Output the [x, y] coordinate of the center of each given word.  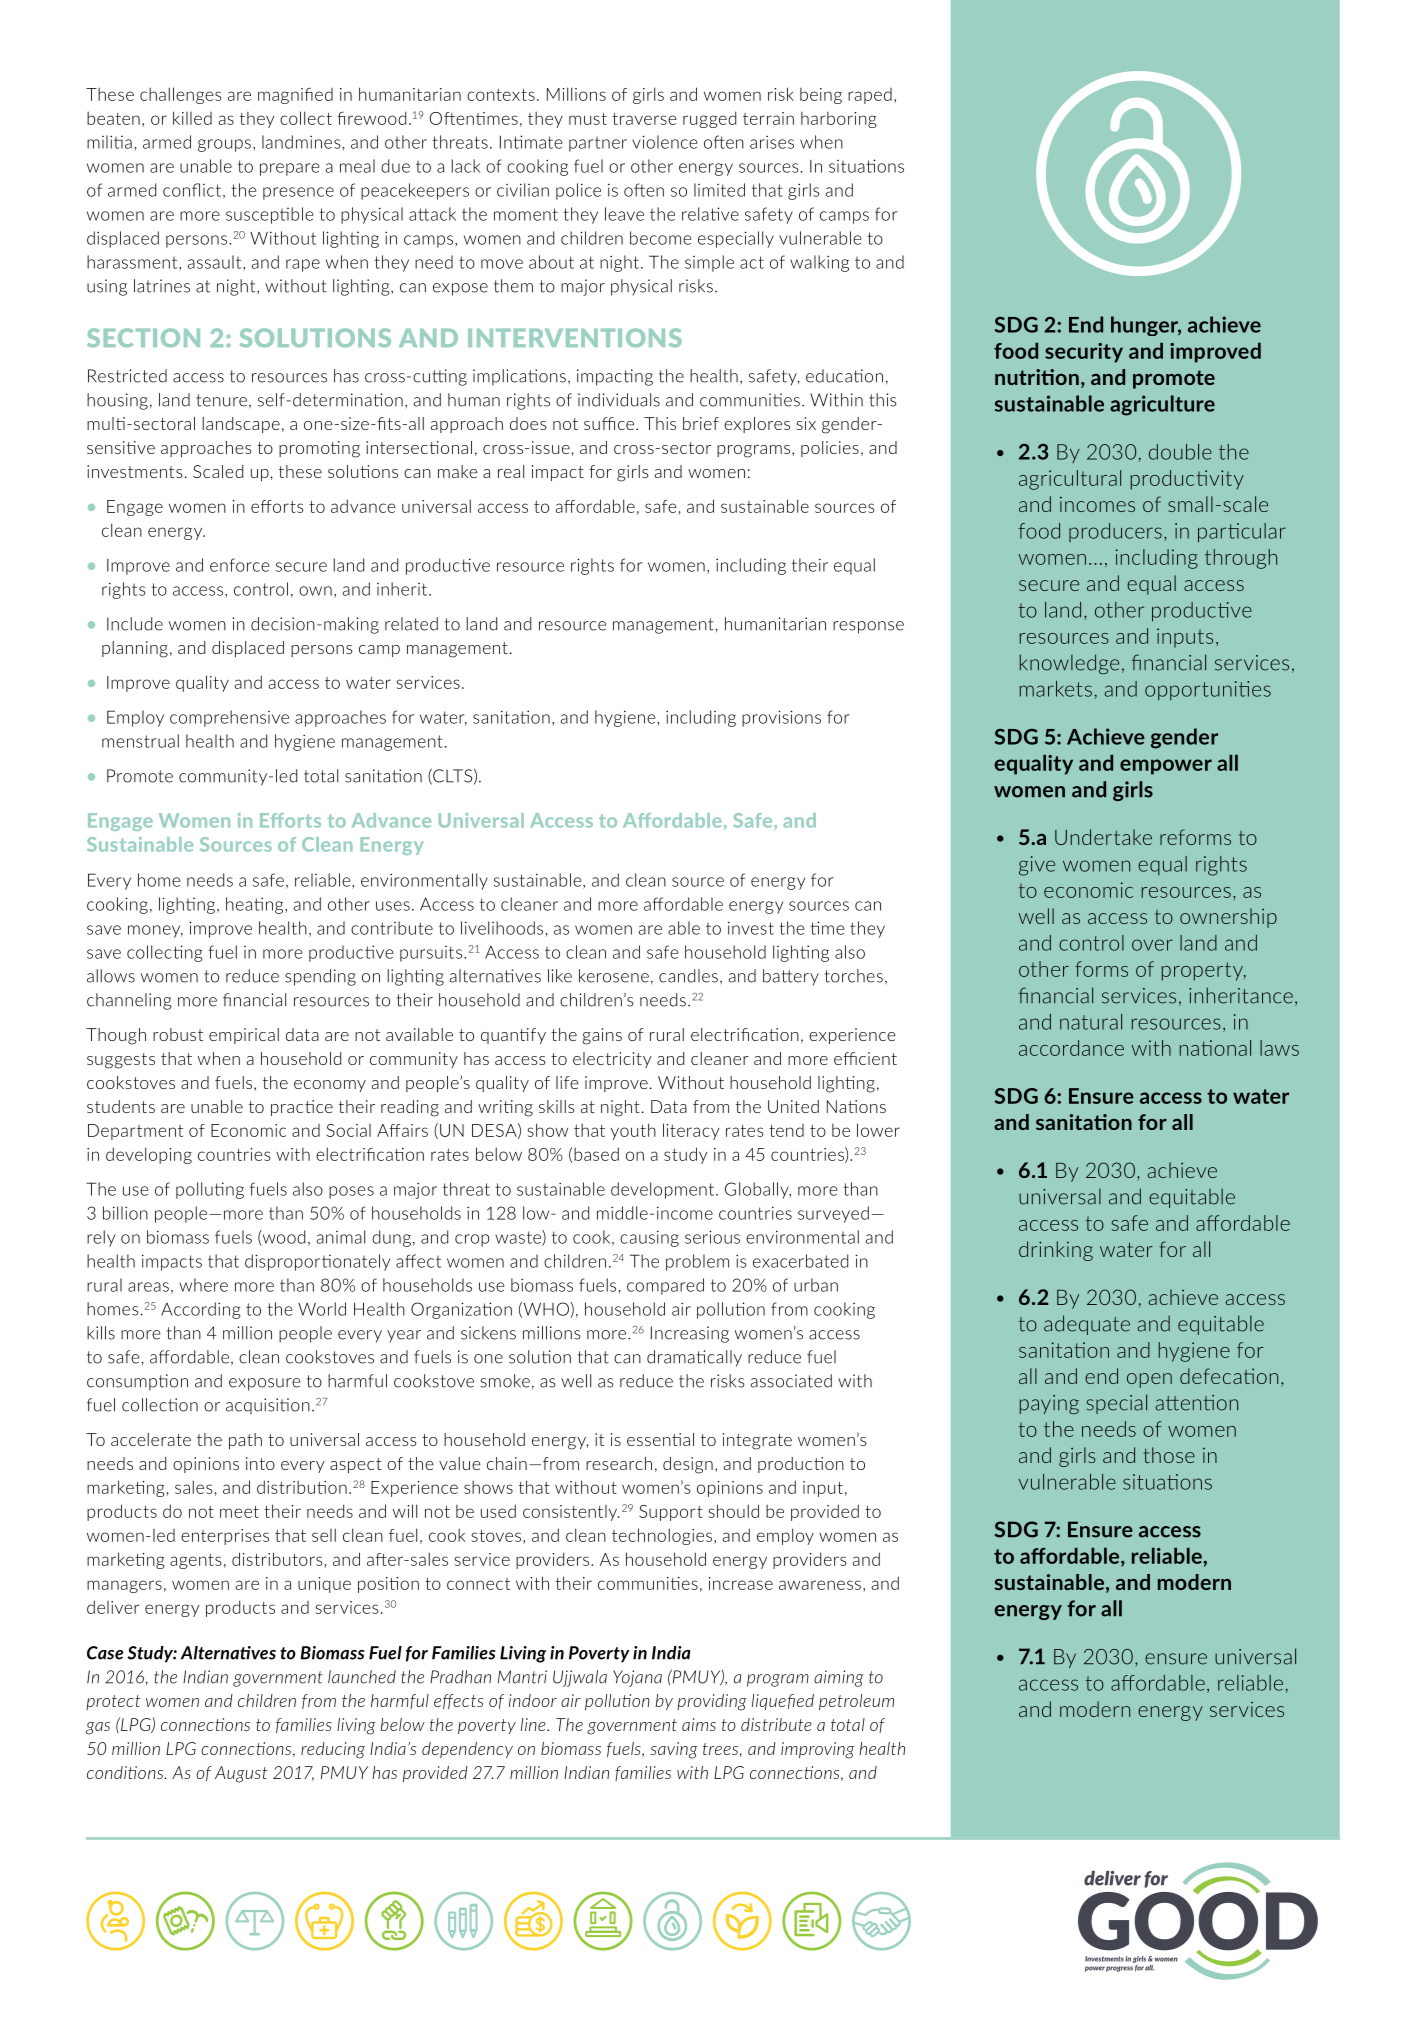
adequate [1087, 1325]
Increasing [690, 1334]
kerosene [614, 976]
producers [1115, 532]
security [1084, 353]
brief [701, 423]
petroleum [856, 1702]
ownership [1228, 918]
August [241, 1774]
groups [224, 145]
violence [664, 142]
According [200, 1310]
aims [699, 1724]
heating [256, 905]
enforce [239, 565]
